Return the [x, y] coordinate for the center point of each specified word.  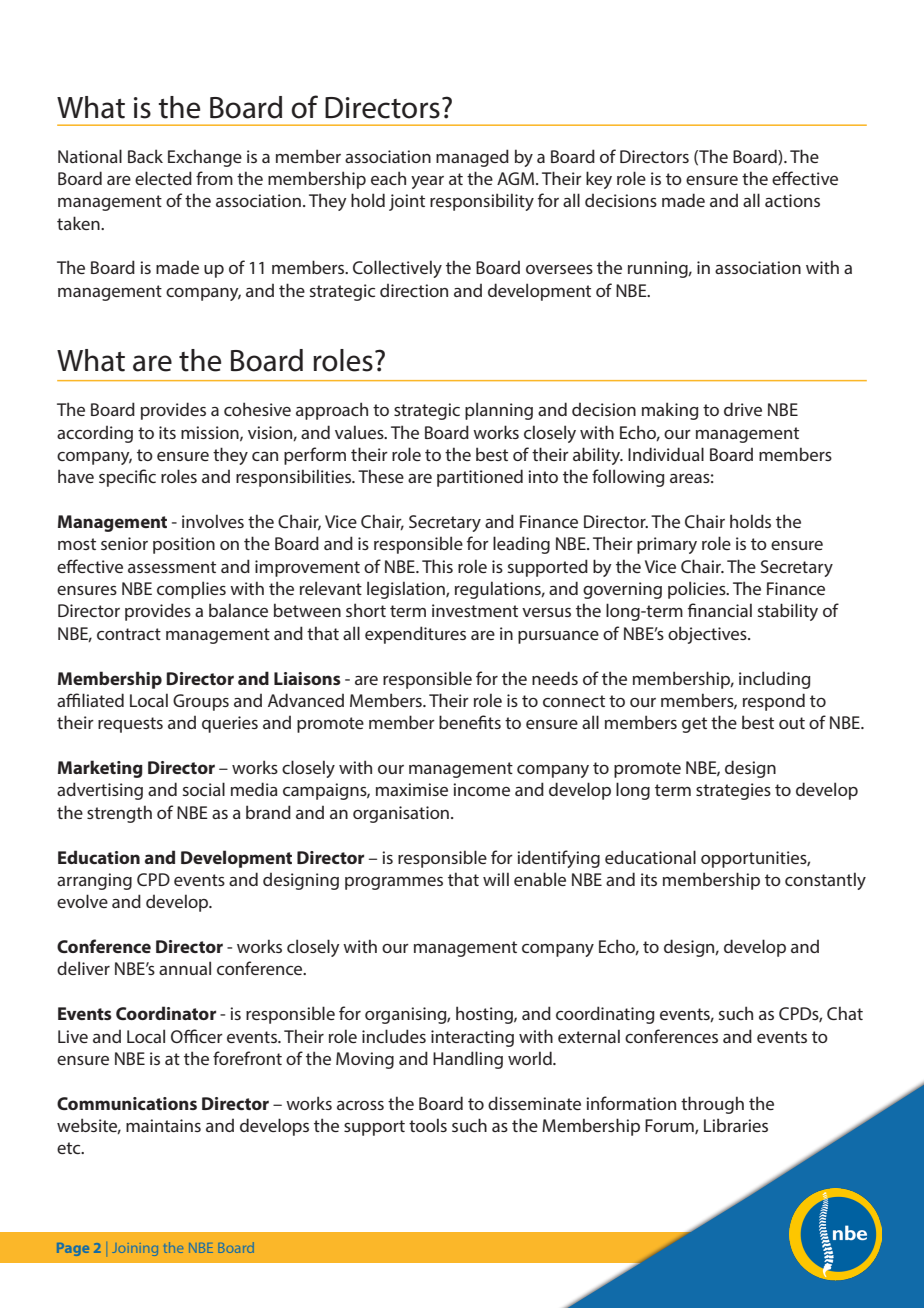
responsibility [482, 202]
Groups [201, 702]
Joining [135, 1249]
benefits [470, 722]
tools [428, 1125]
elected [163, 178]
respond [774, 702]
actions [792, 200]
